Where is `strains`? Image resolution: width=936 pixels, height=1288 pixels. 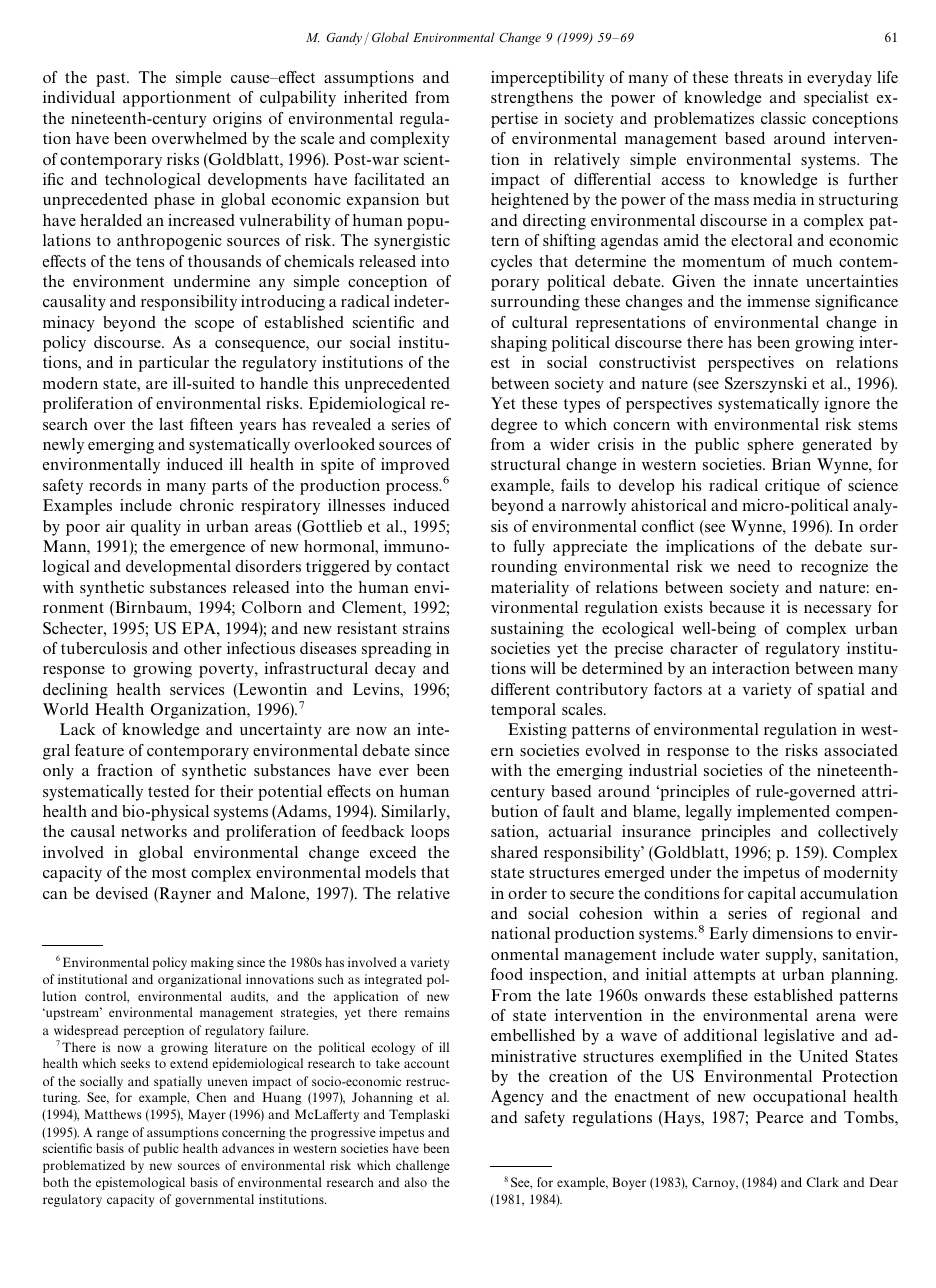
strains is located at coordinates (426, 628).
